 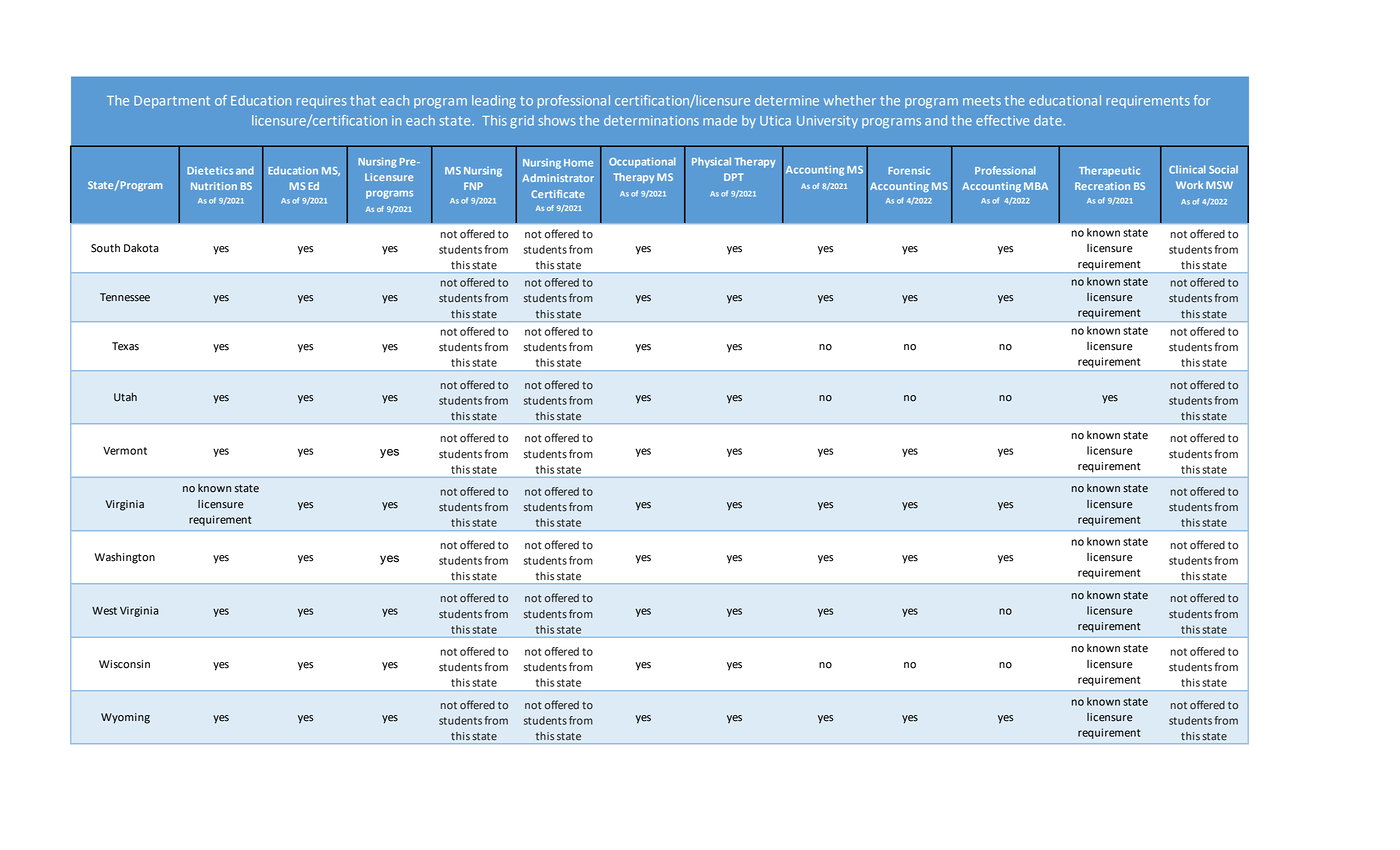 What do you see at coordinates (172, 102) in the screenshot?
I see `Department` at bounding box center [172, 102].
